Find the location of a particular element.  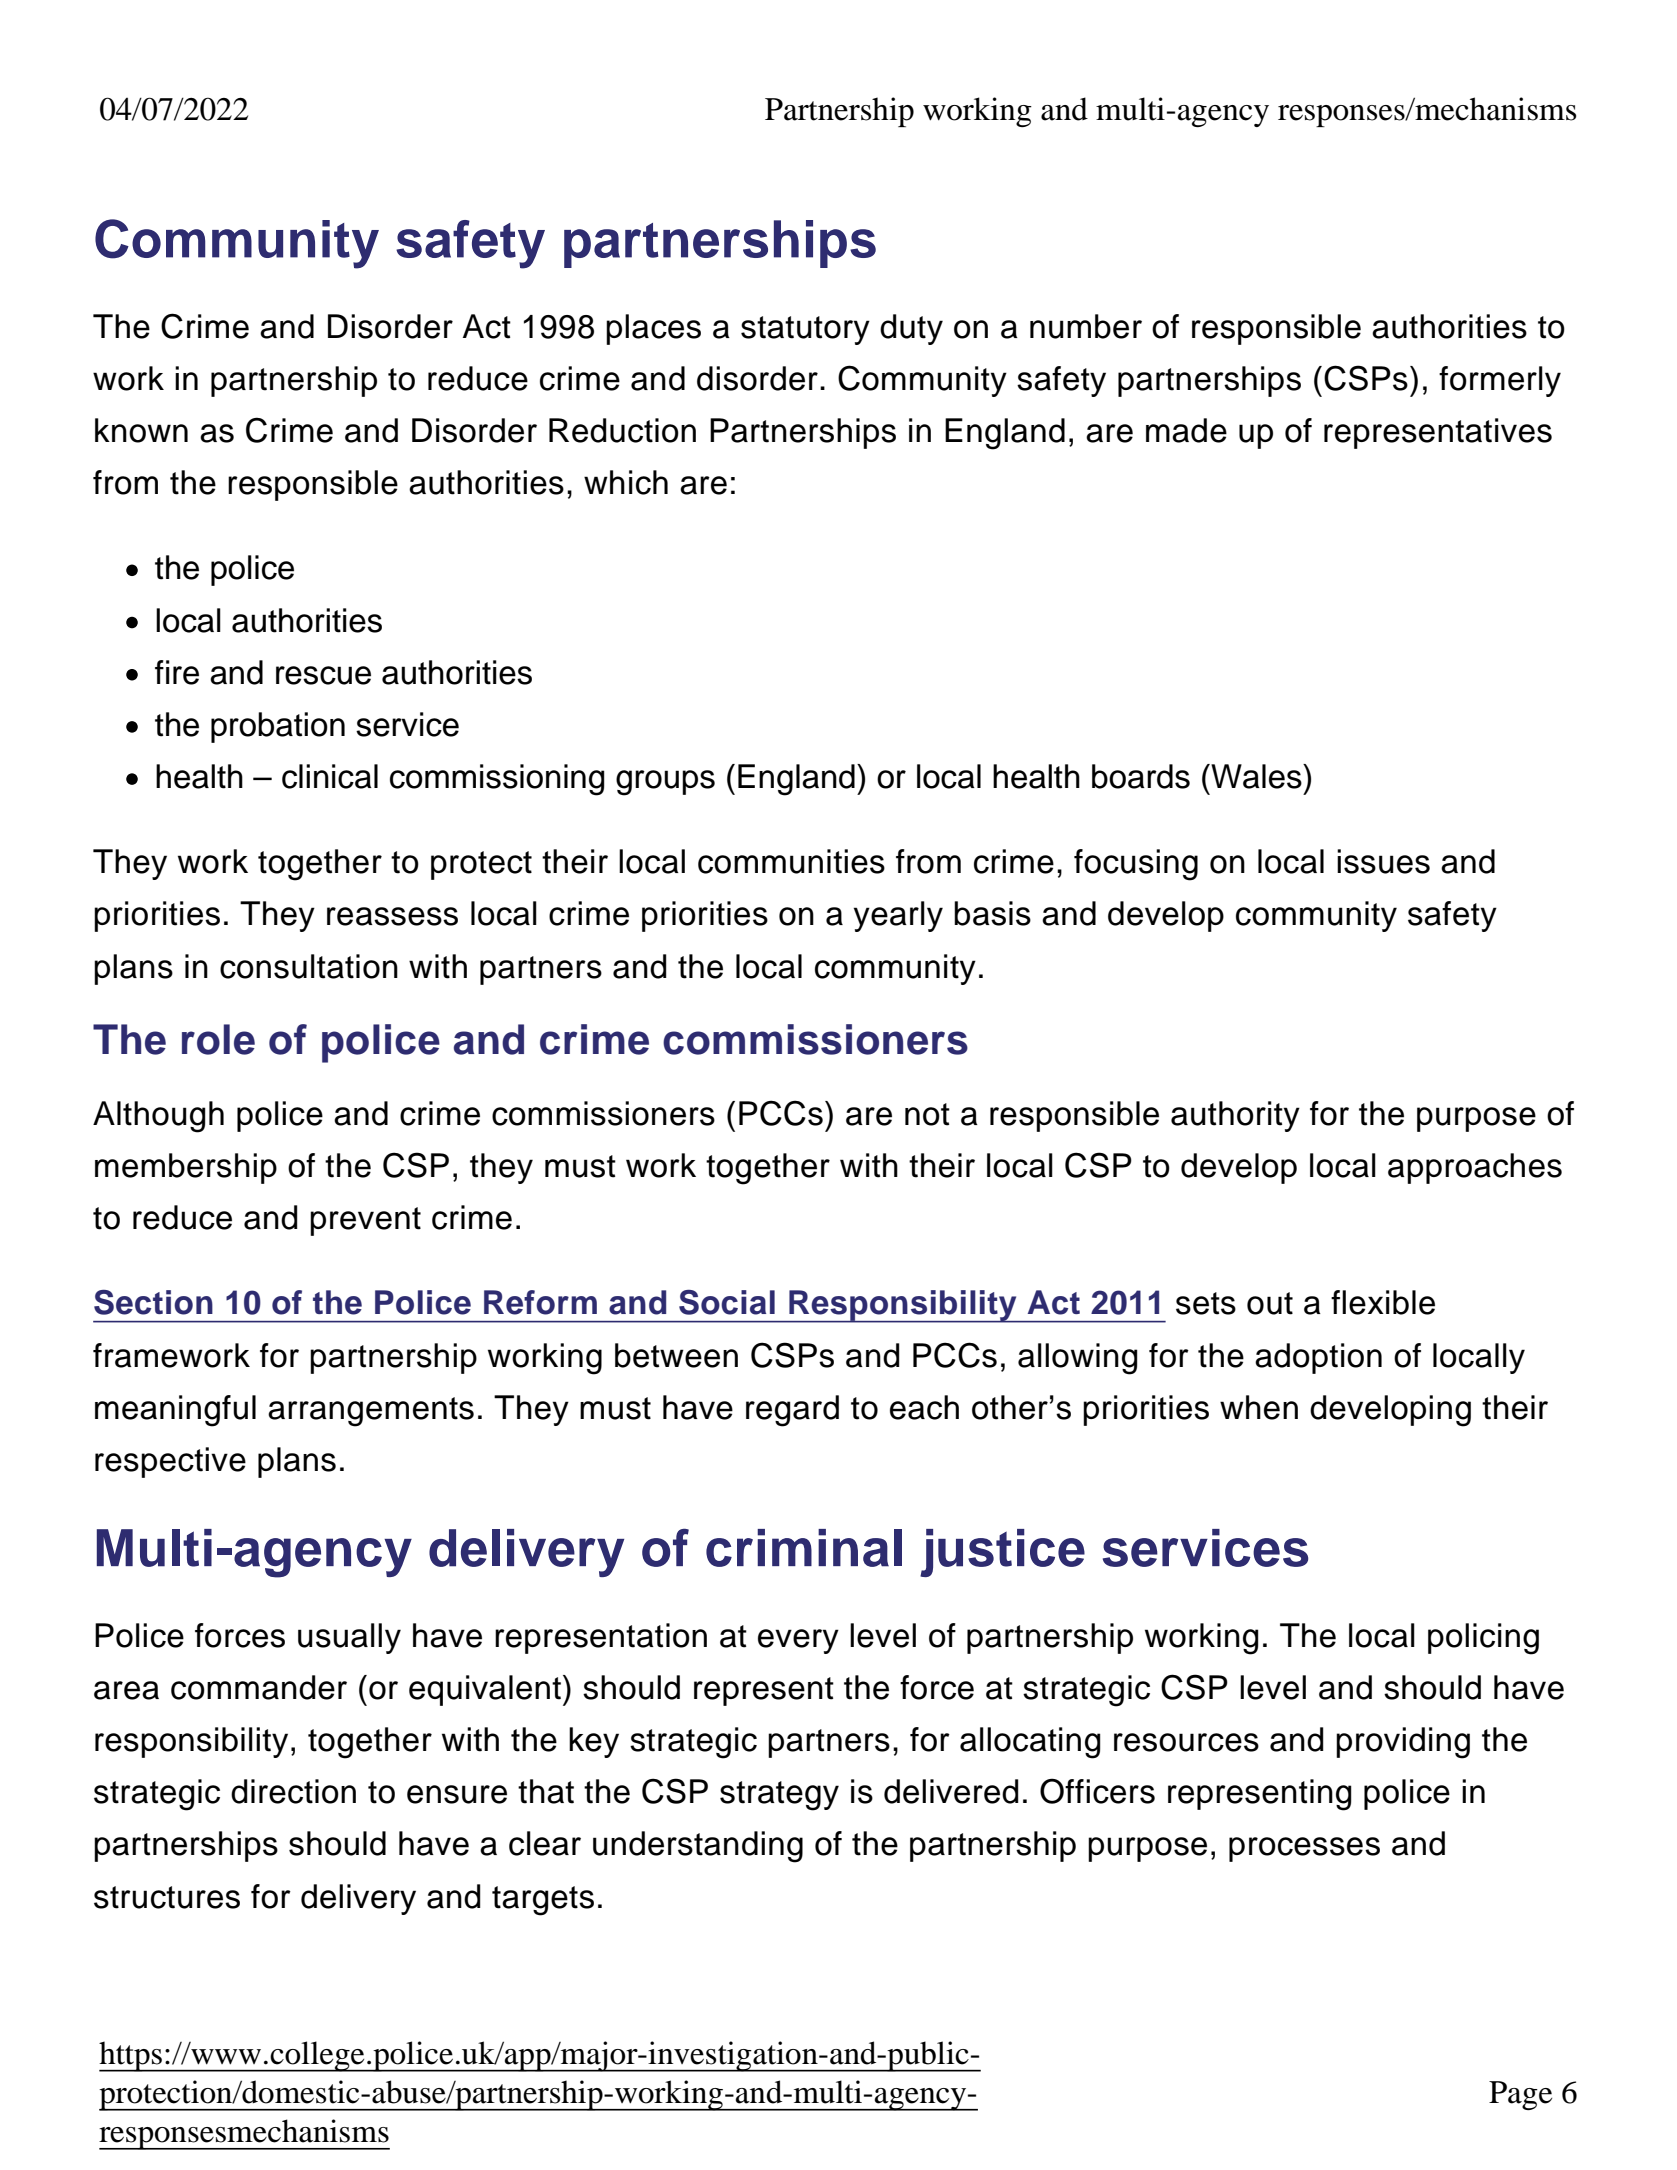

Although is located at coordinates (158, 1117).
